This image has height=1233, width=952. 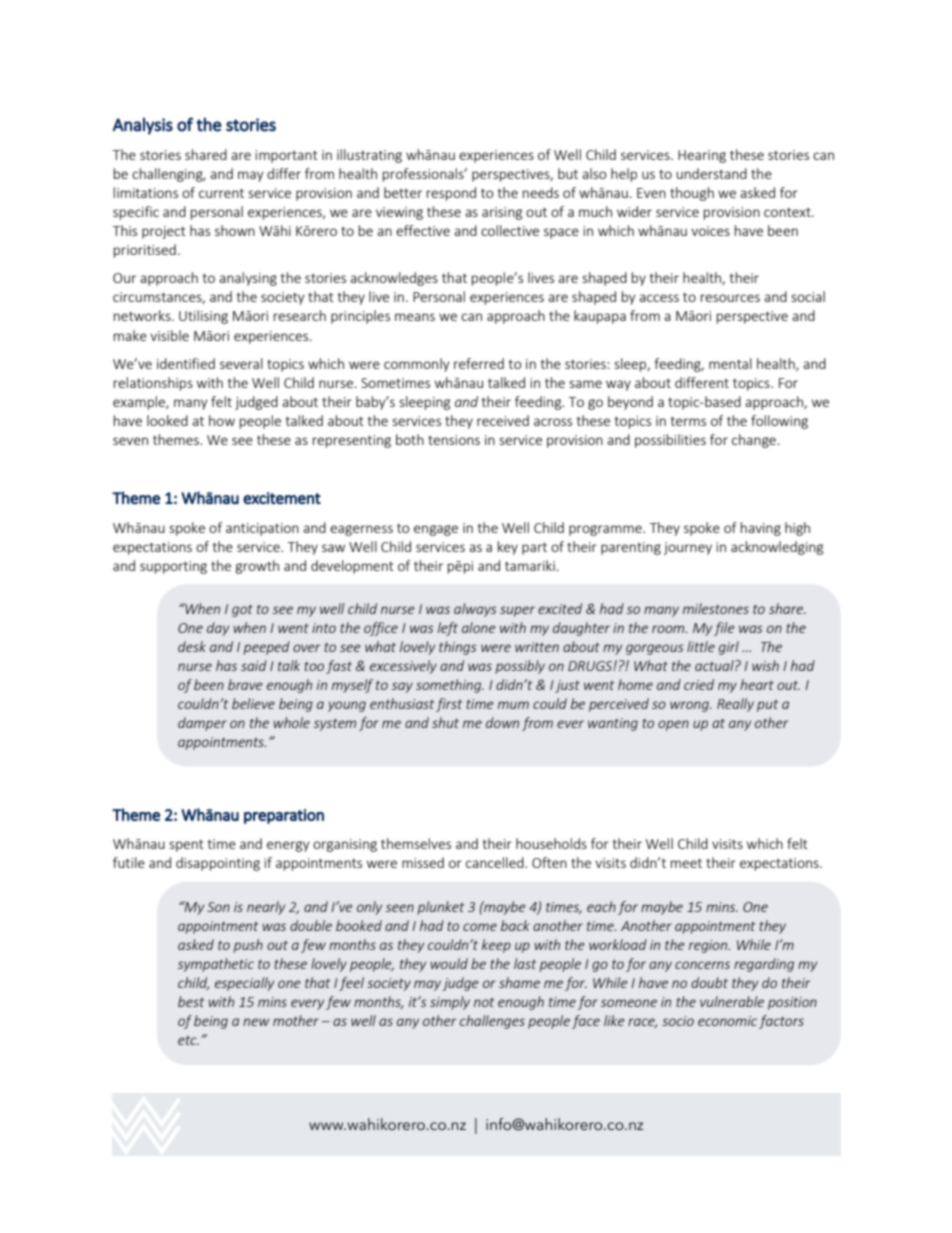 I want to click on identified, so click(x=186, y=363).
